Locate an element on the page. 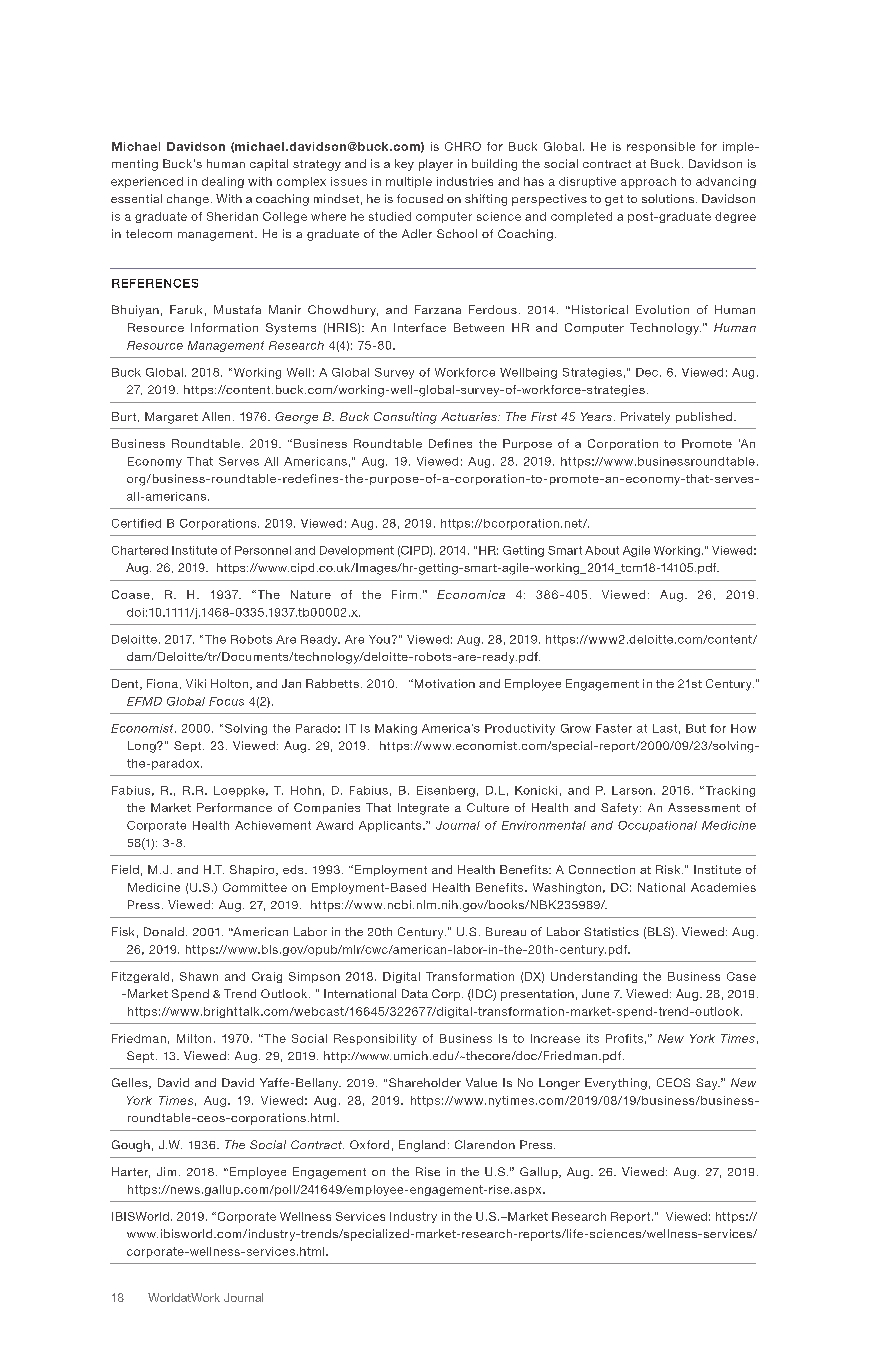  player is located at coordinates (436, 165).
